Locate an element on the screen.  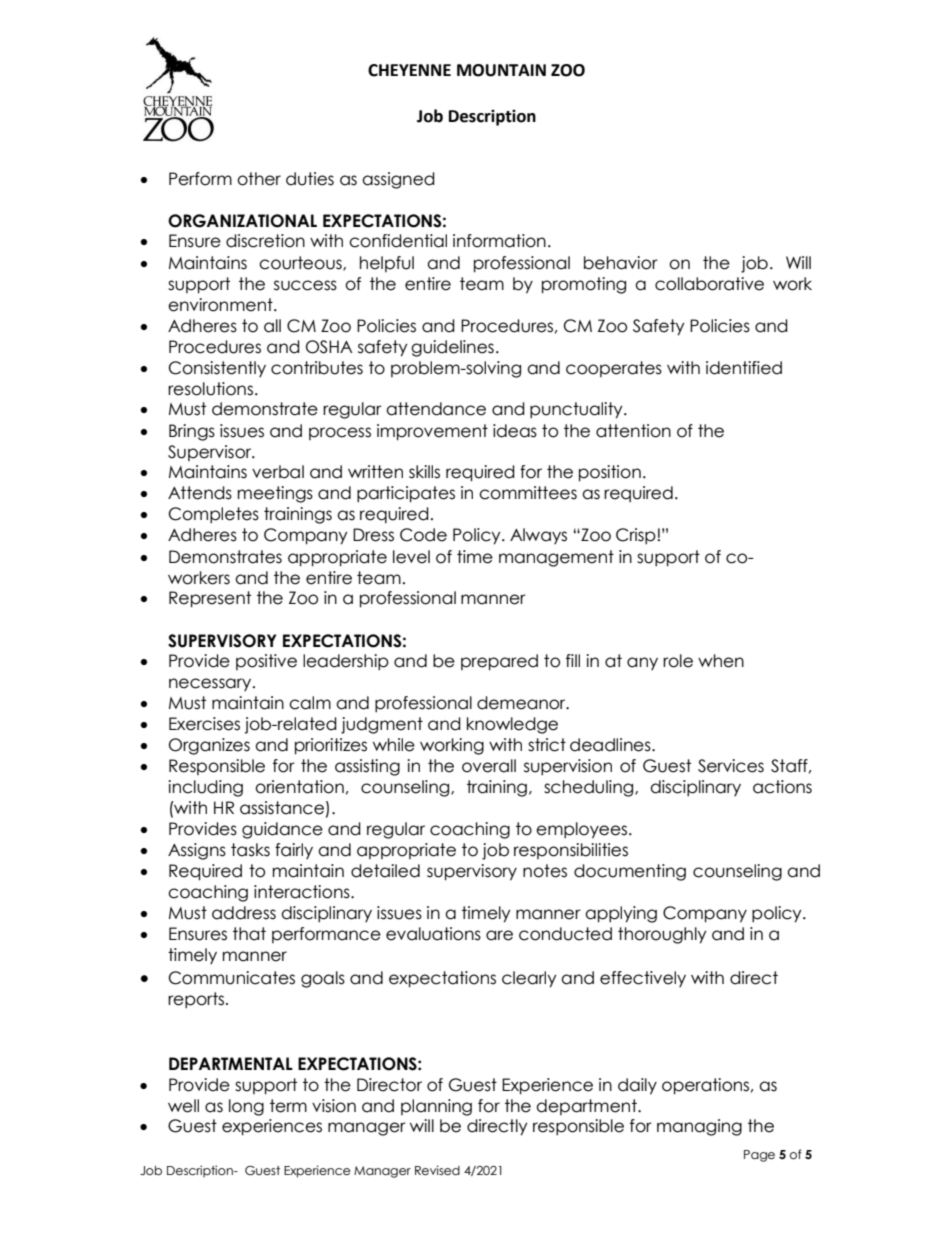
MOUNTAIN is located at coordinates (501, 70).
